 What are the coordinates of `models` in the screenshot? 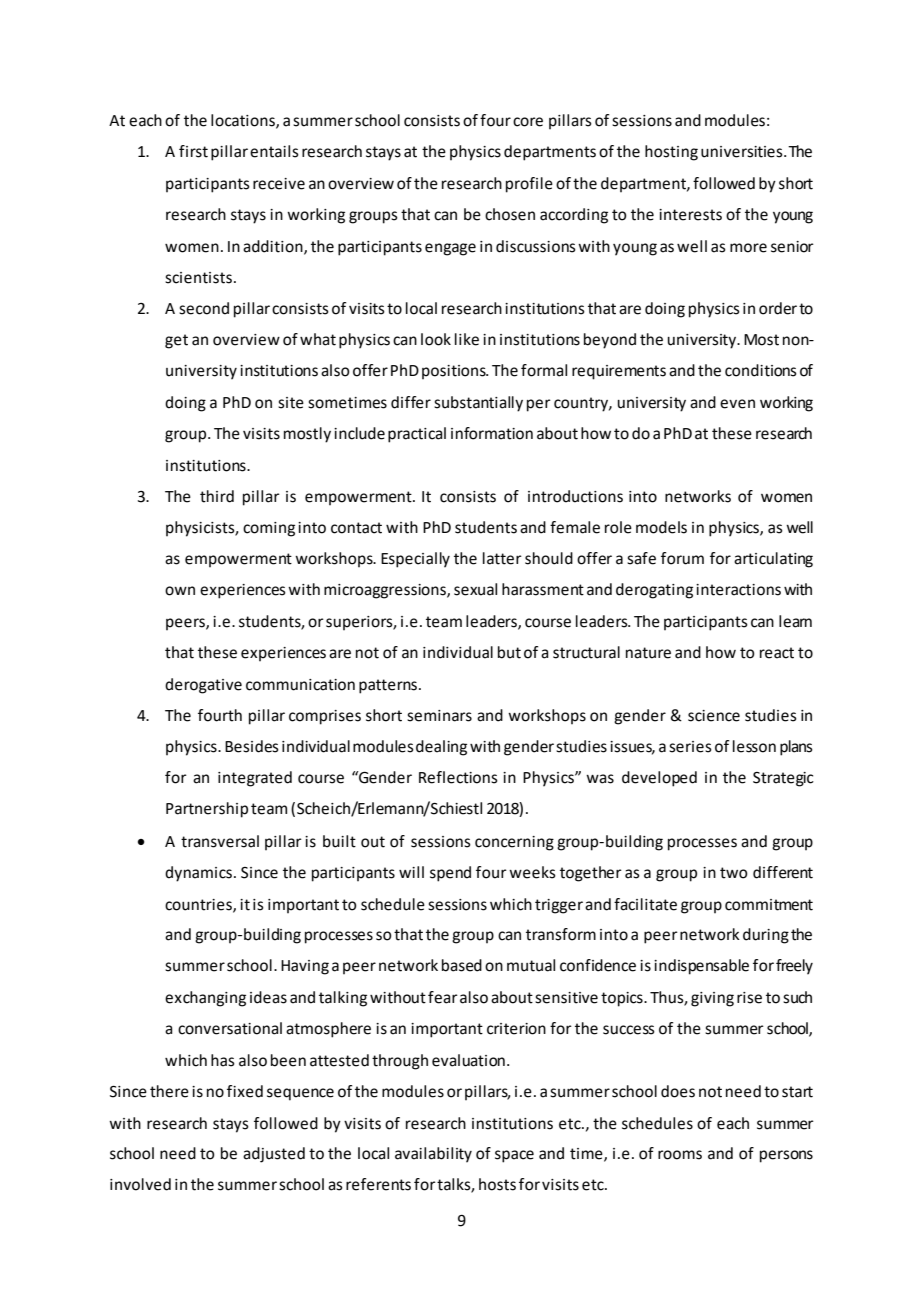 It's located at (661, 527).
